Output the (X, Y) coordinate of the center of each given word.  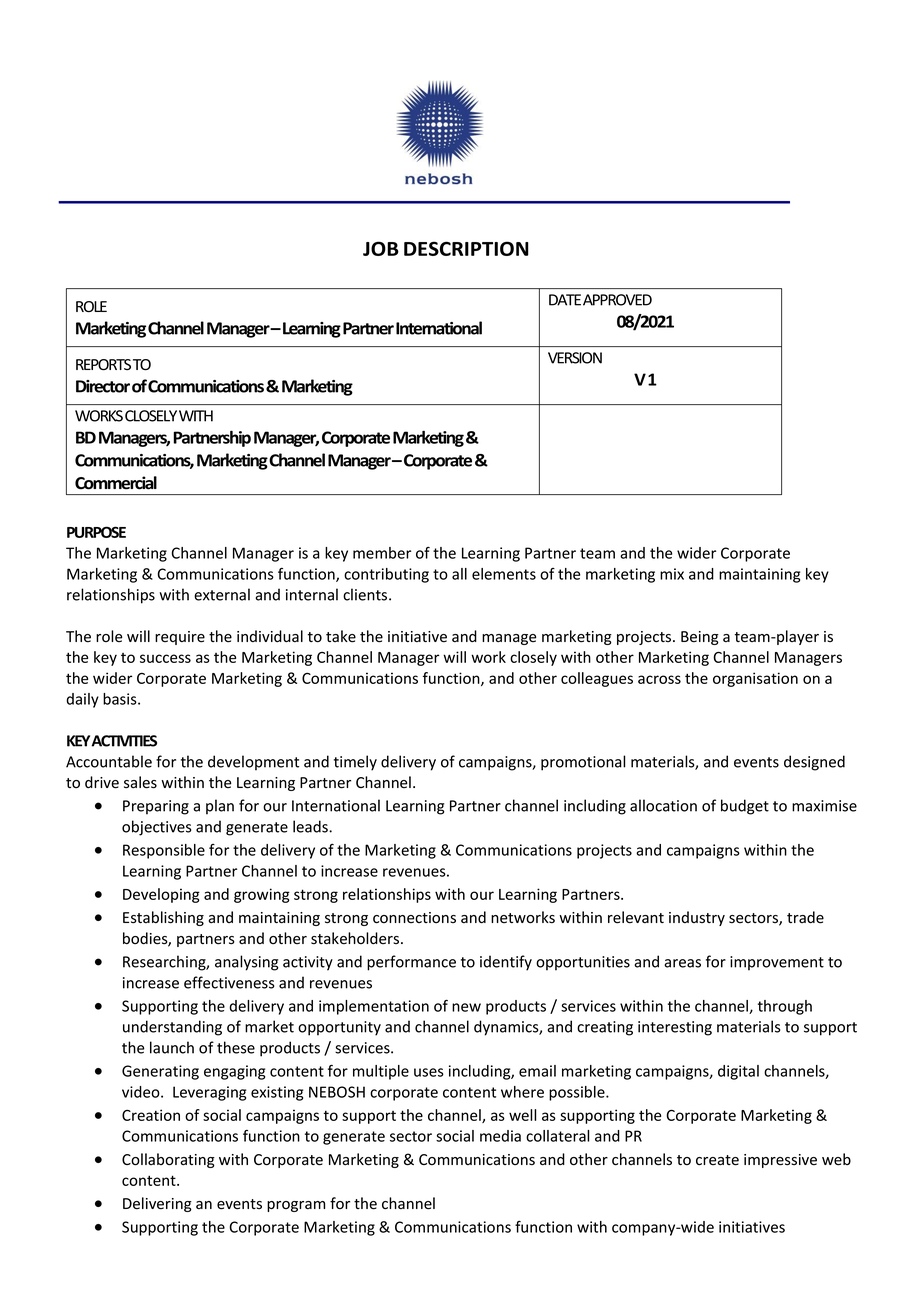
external (222, 594)
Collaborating (168, 1160)
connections (414, 918)
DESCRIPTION (466, 248)
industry (697, 918)
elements (504, 574)
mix (672, 574)
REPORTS (103, 365)
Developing (161, 895)
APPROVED (617, 300)
